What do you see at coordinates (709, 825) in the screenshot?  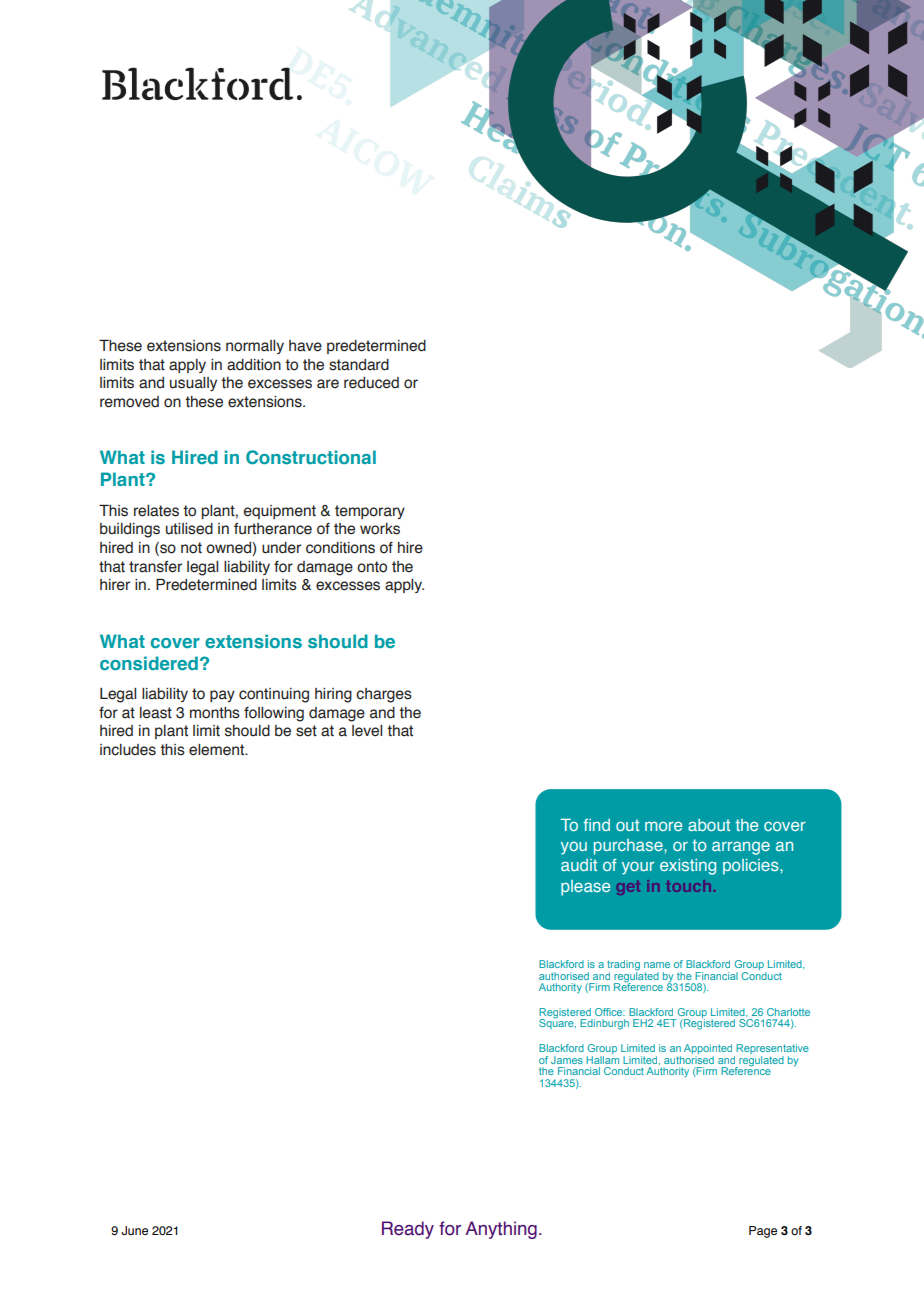 I see `about` at bounding box center [709, 825].
